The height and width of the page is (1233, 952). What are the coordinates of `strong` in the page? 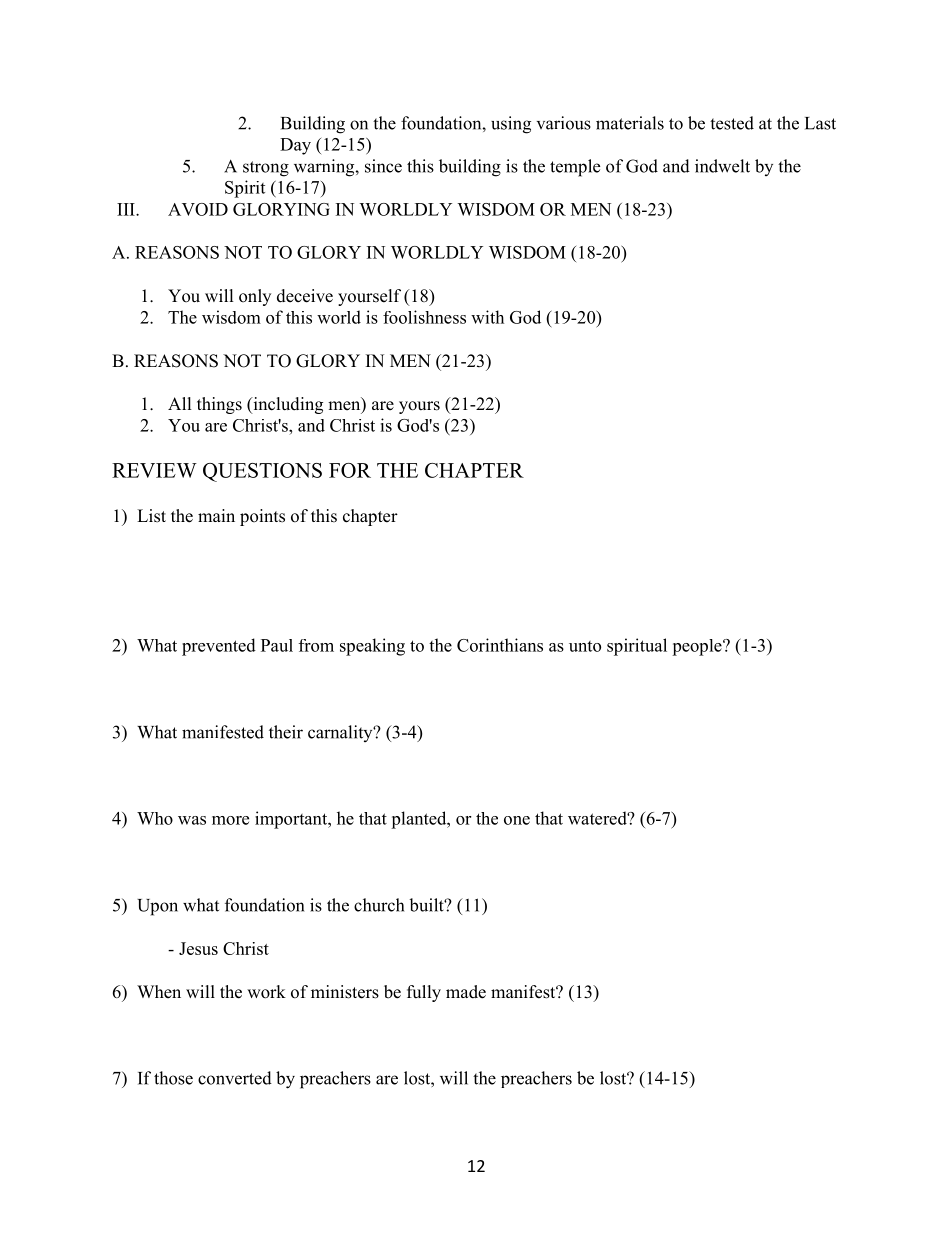 It's located at (266, 169).
